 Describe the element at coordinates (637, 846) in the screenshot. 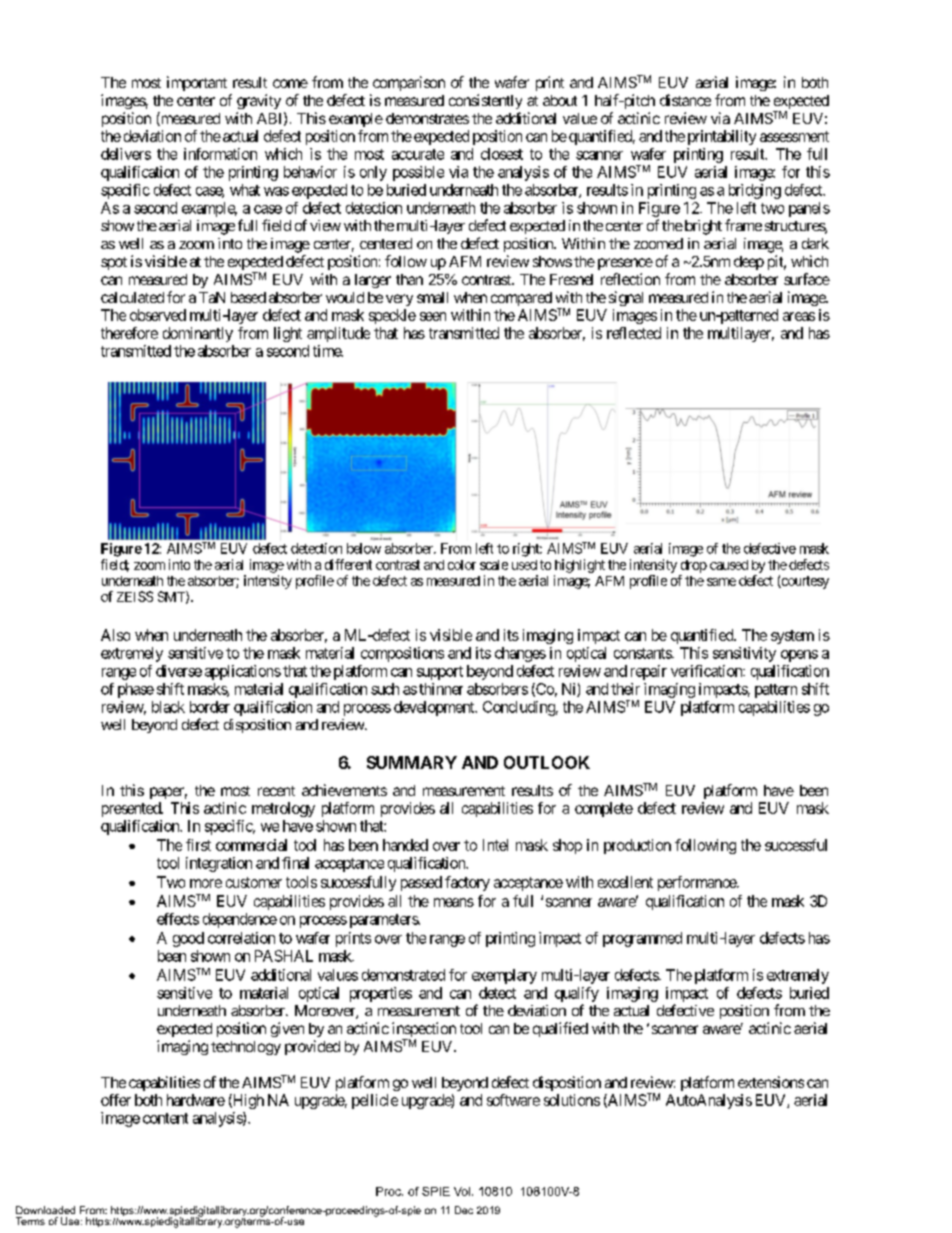

I see `production` at that location.
